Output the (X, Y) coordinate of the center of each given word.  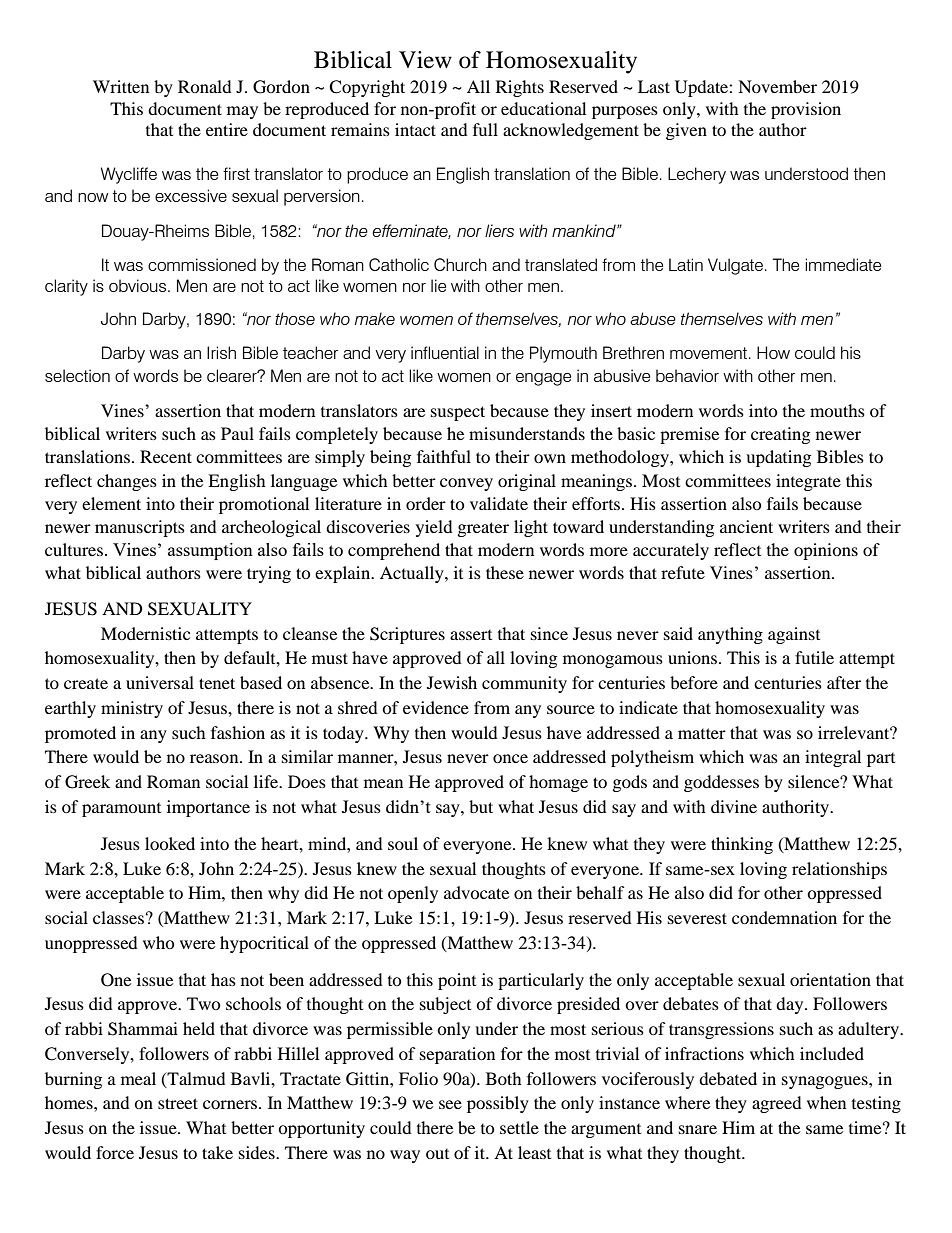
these (505, 572)
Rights (520, 88)
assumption (210, 551)
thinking (742, 845)
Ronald (205, 86)
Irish (221, 352)
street (178, 1103)
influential (445, 352)
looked (170, 843)
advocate (476, 892)
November (777, 86)
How (773, 352)
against (794, 635)
